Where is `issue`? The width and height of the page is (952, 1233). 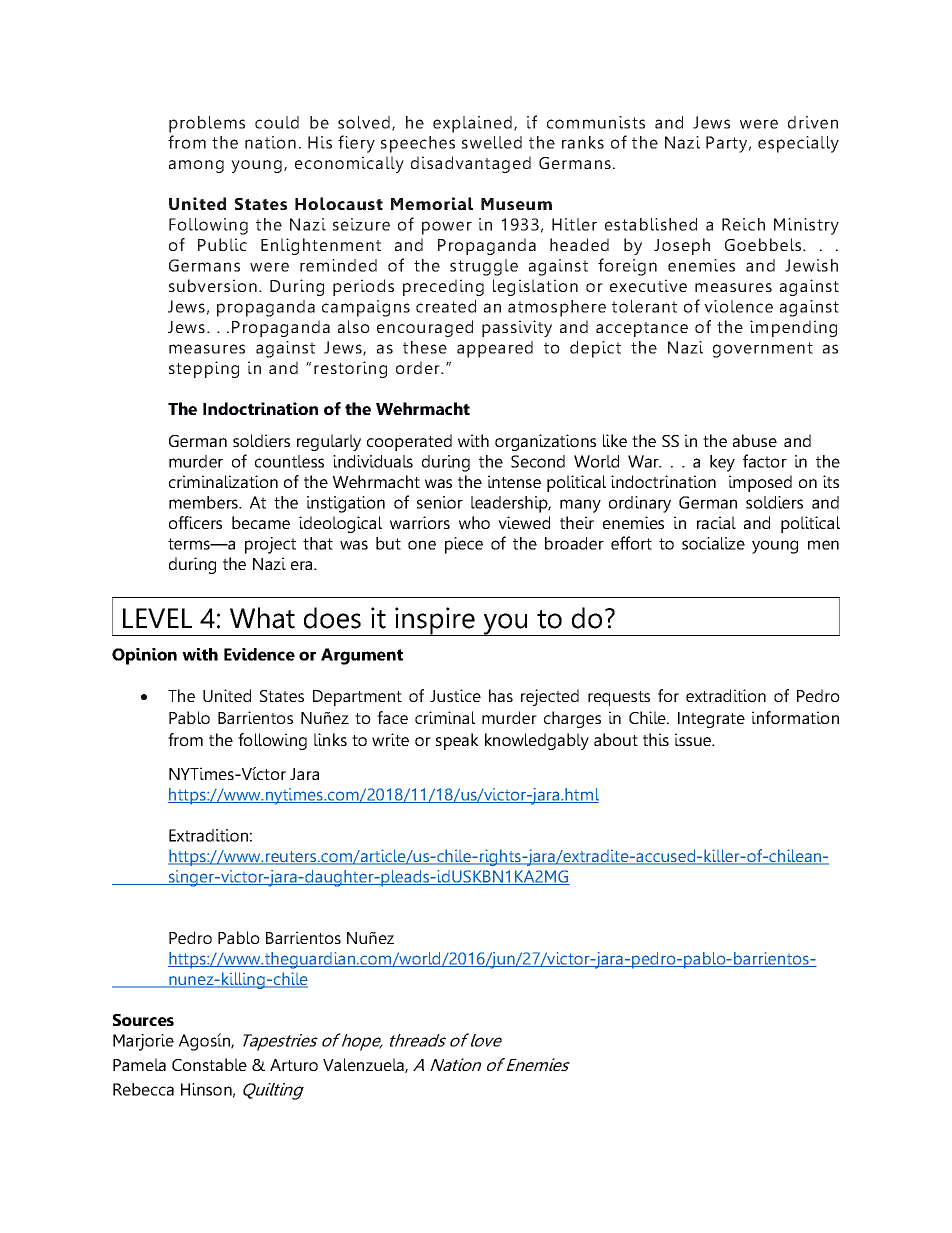 issue is located at coordinates (694, 739).
